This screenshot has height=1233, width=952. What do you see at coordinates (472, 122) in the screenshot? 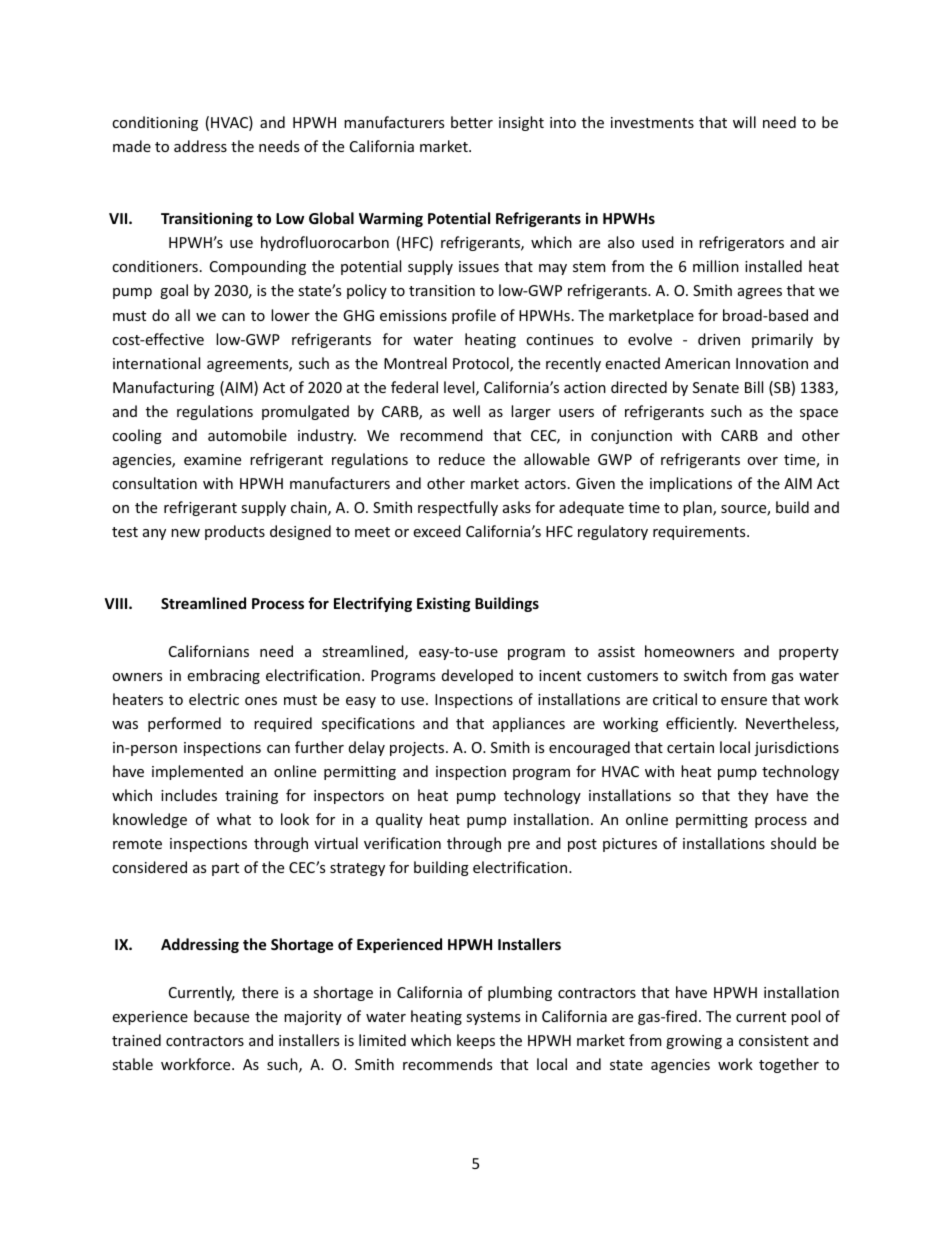
I see `better` at bounding box center [472, 122].
